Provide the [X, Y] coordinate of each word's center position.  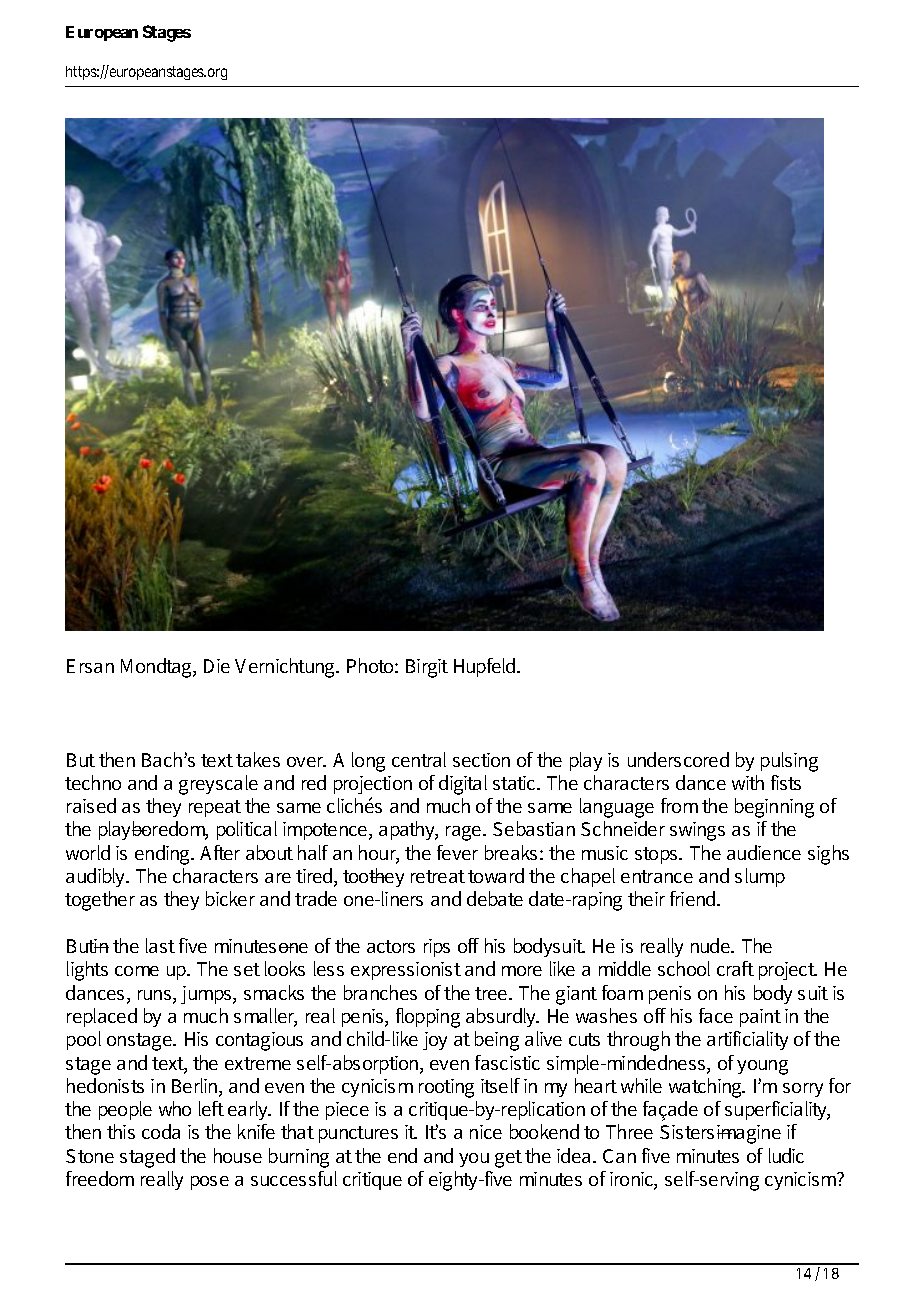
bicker [230, 898]
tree [492, 993]
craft [735, 968]
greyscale [218, 785]
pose [210, 1183]
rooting [446, 1088]
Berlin [196, 1087]
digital [463, 785]
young [762, 1067]
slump [760, 877]
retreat [438, 876]
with [748, 782]
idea [573, 1155]
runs [156, 996]
